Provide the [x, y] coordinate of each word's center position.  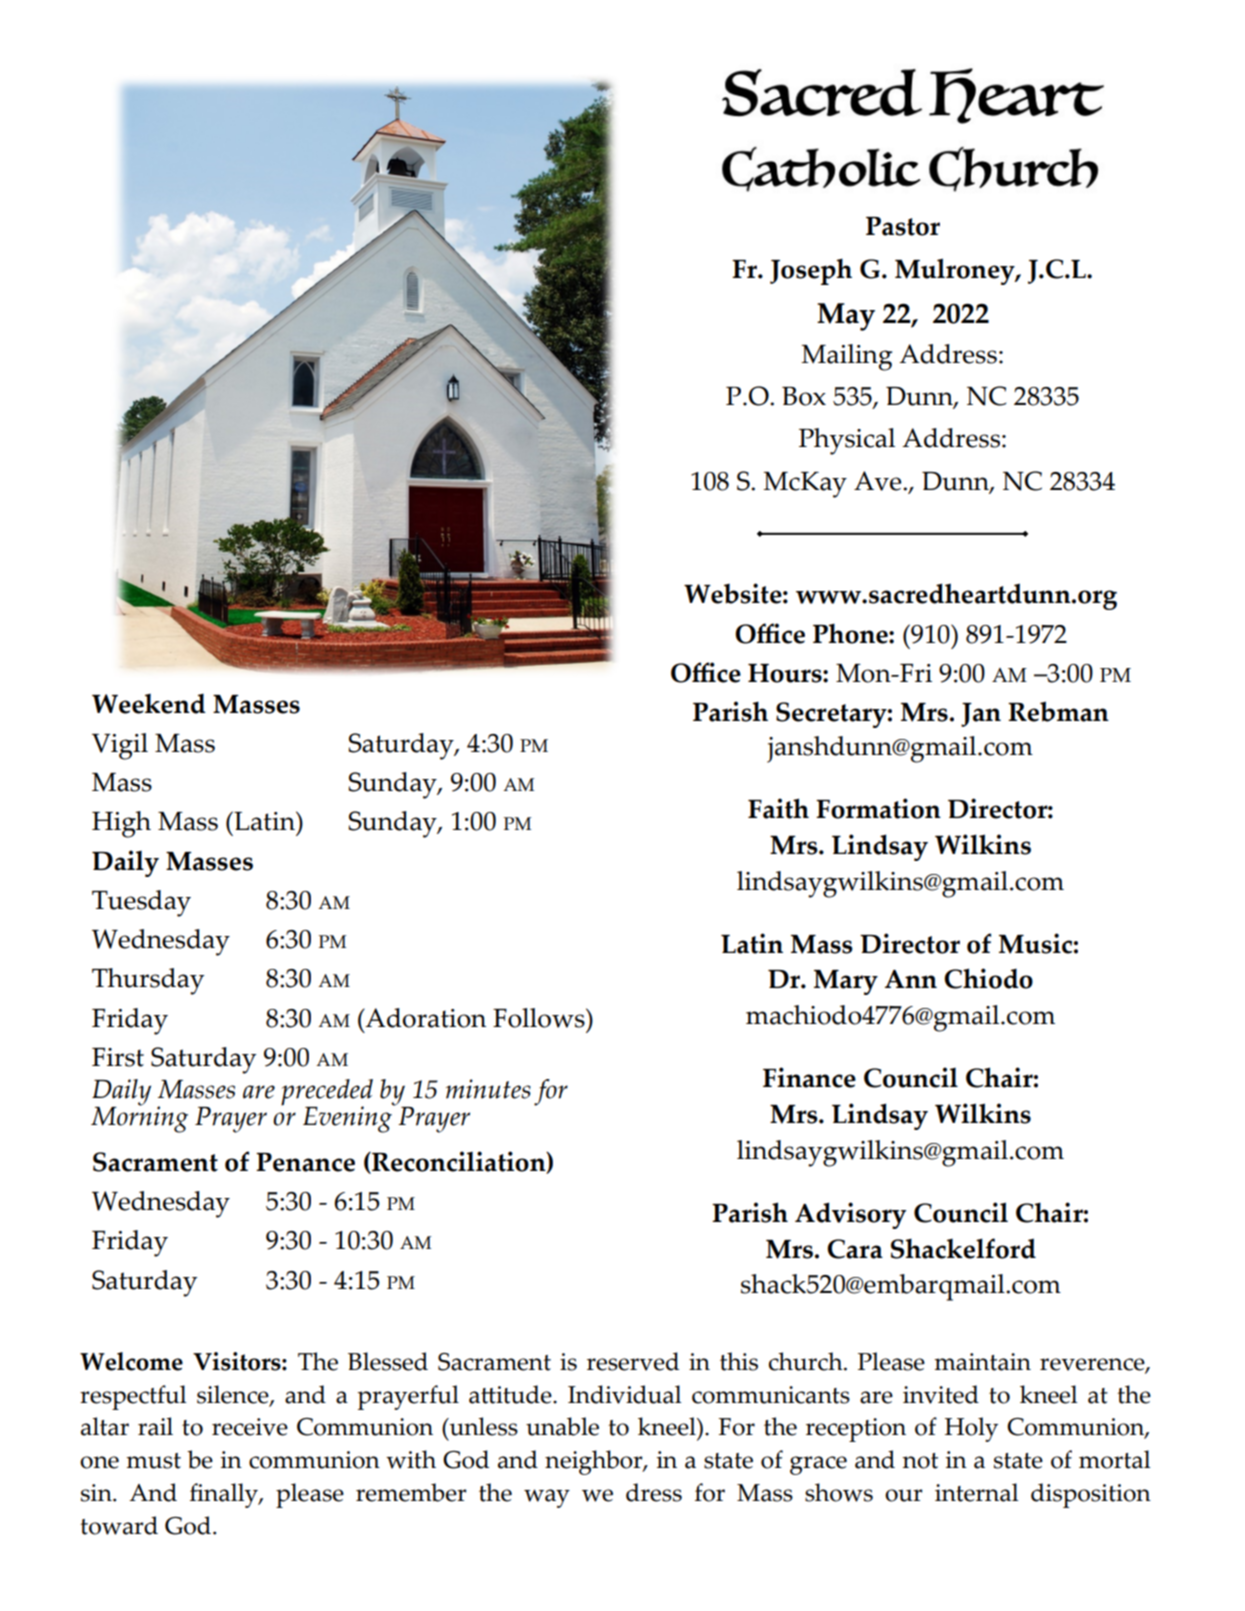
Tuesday [141, 903]
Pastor [903, 226]
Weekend [149, 704]
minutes [488, 1089]
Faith [778, 808]
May [846, 317]
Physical [847, 441]
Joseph [811, 271]
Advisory [850, 1215]
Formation [878, 808]
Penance [305, 1162]
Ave [879, 481]
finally [225, 1495]
